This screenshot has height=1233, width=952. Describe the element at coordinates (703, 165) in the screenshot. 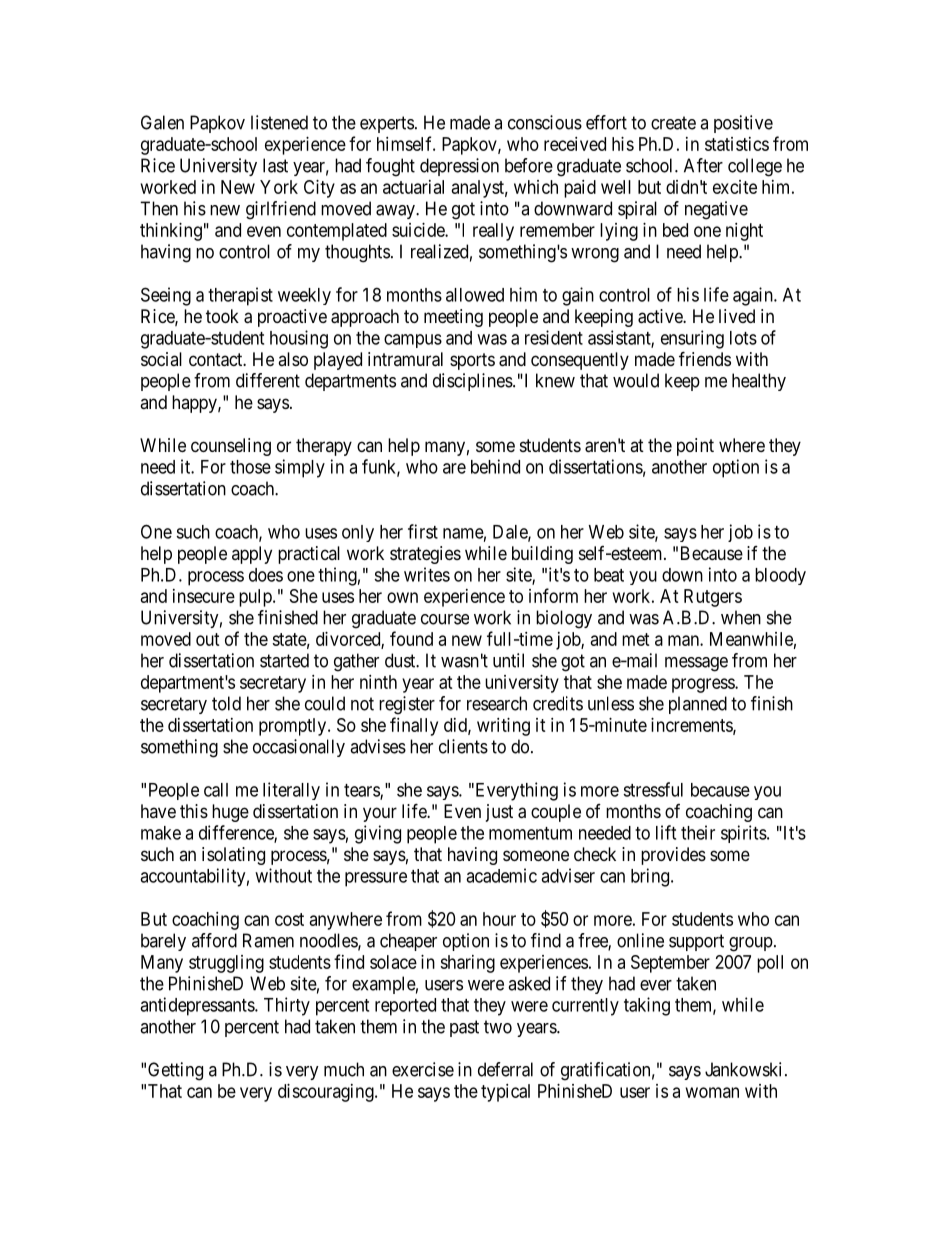

I see `After` at that location.
